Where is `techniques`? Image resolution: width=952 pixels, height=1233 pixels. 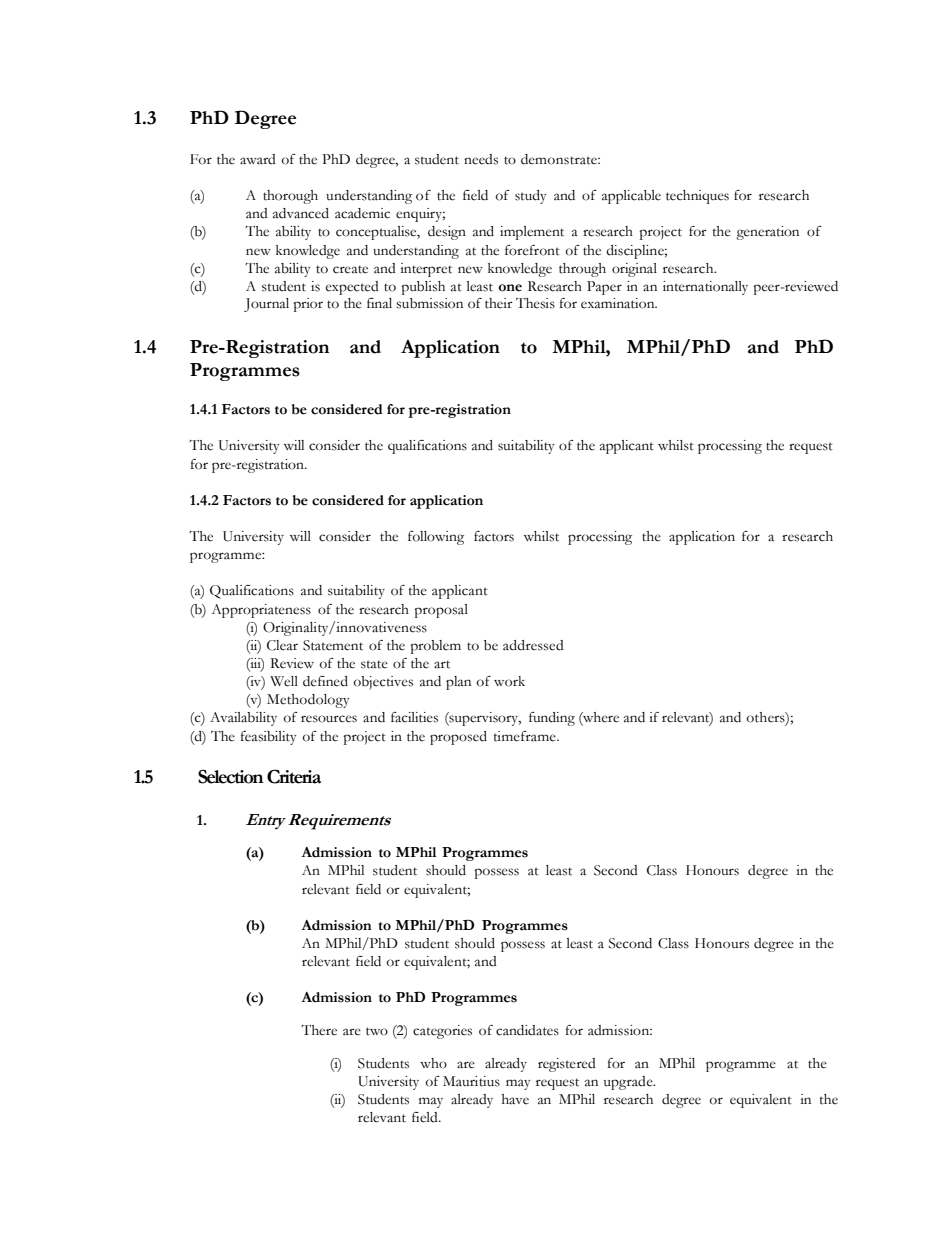
techniques is located at coordinates (697, 197).
